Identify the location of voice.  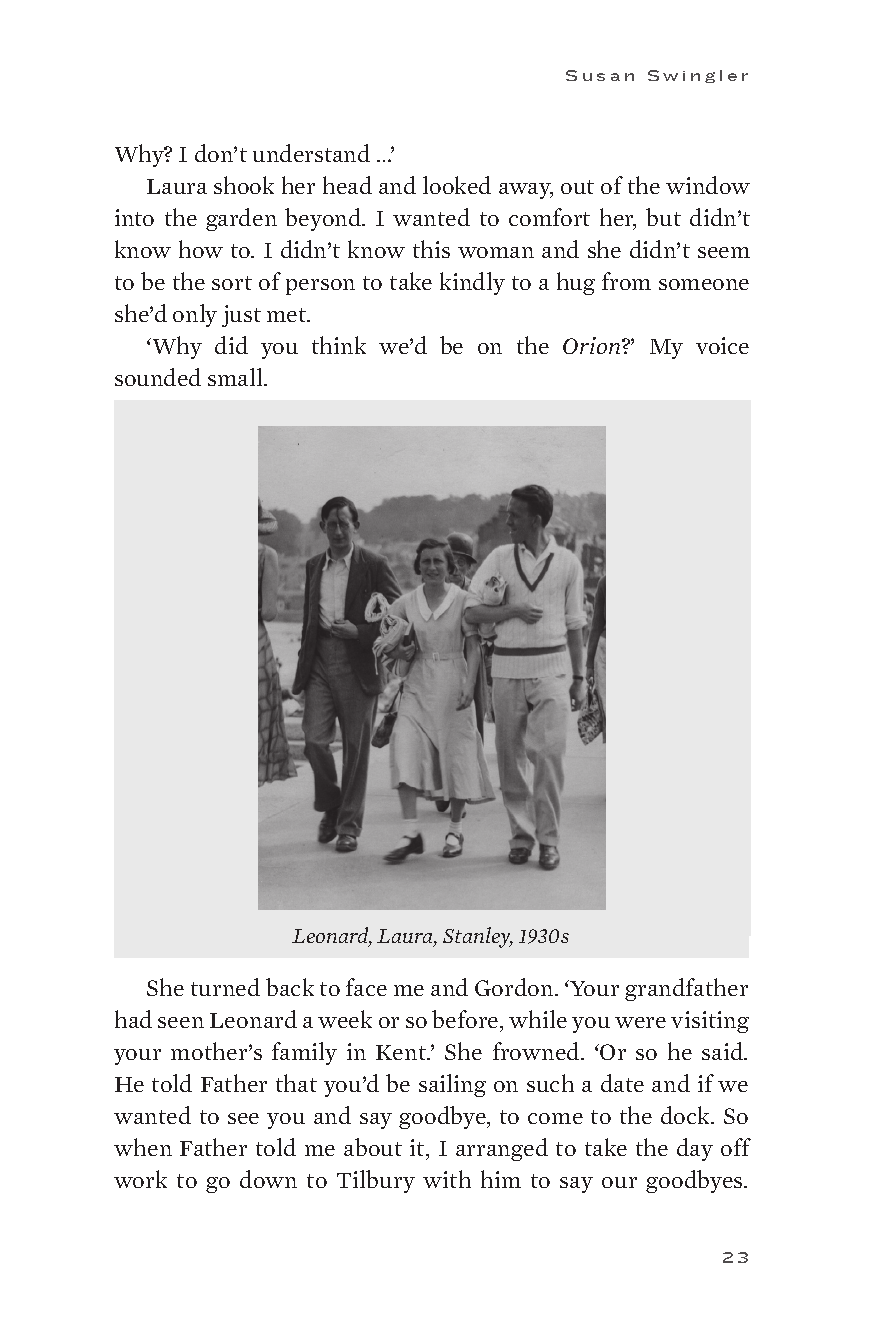
(722, 345).
